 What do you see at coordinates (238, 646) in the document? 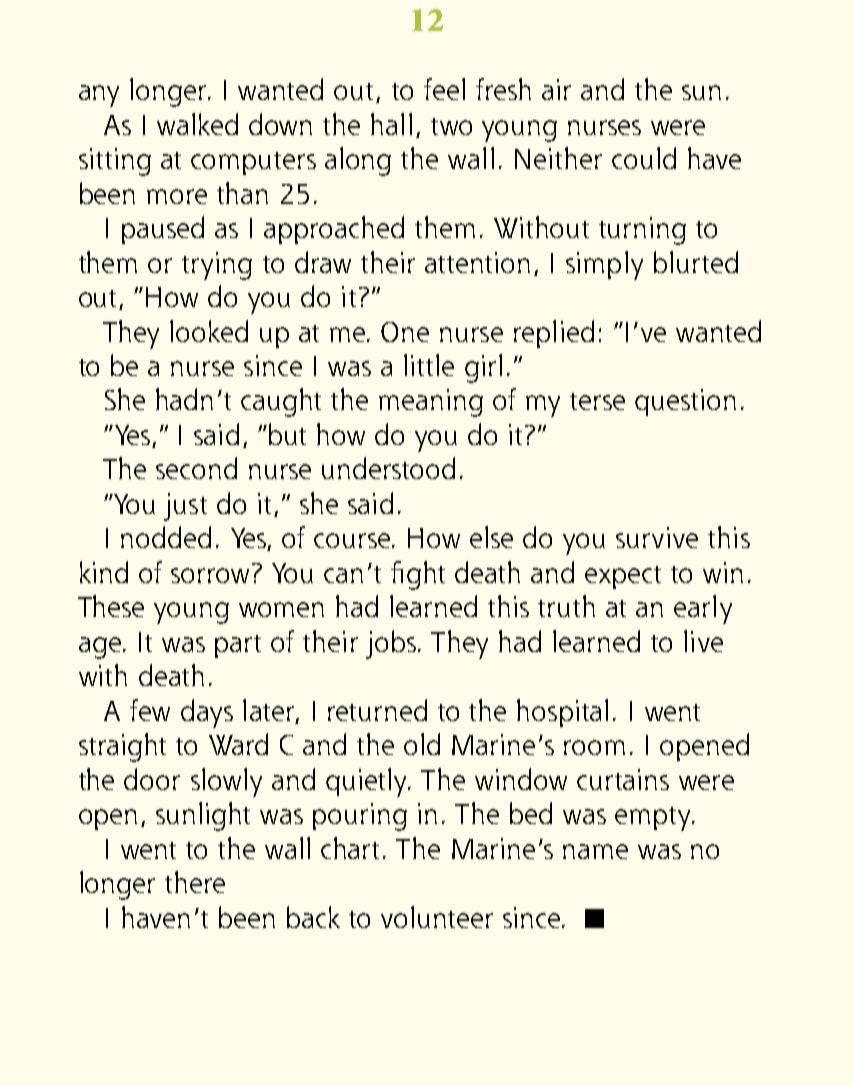
I see `part` at bounding box center [238, 646].
